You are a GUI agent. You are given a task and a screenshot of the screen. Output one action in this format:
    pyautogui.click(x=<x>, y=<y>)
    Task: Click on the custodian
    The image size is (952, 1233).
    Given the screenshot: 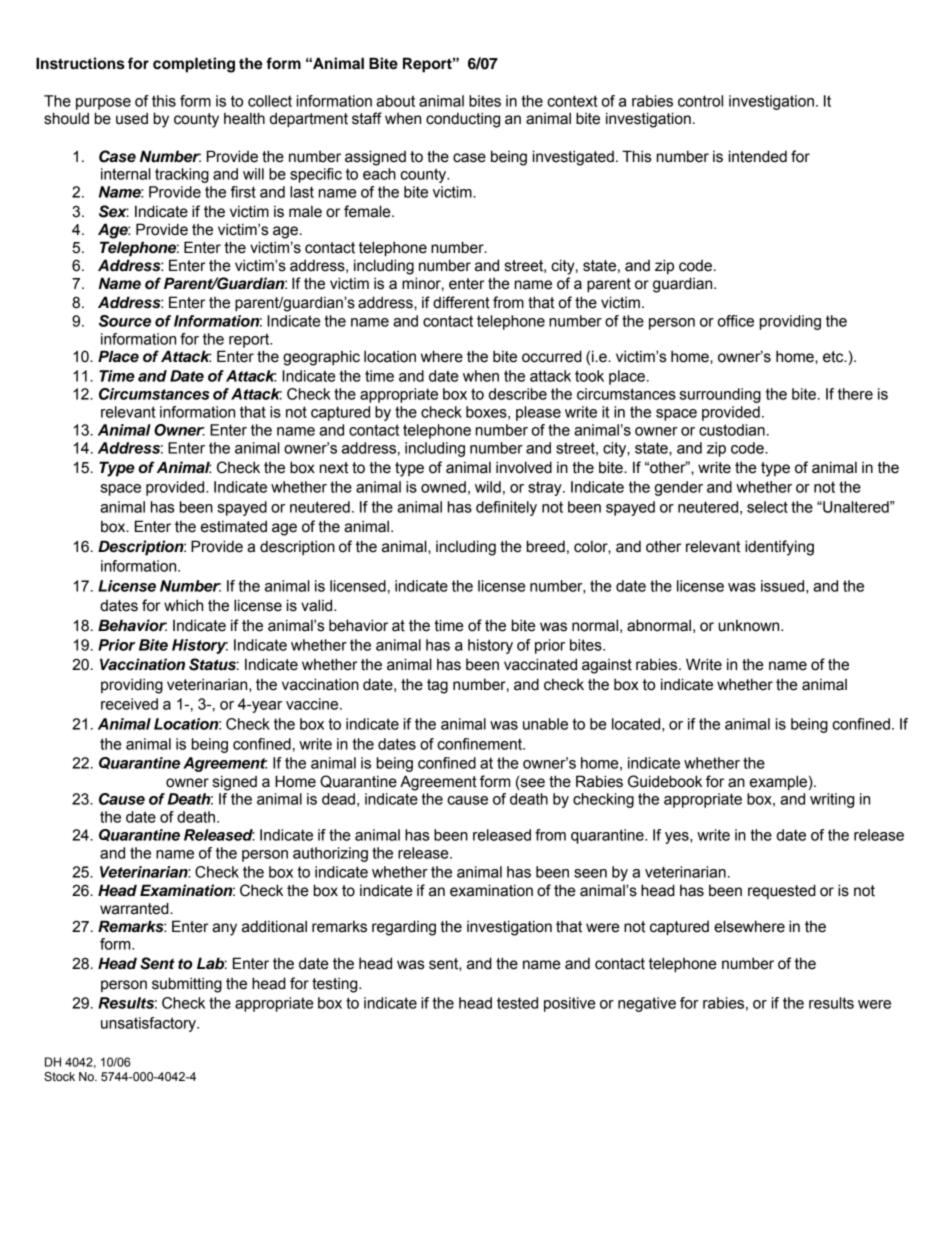 What is the action you would take?
    pyautogui.click(x=732, y=430)
